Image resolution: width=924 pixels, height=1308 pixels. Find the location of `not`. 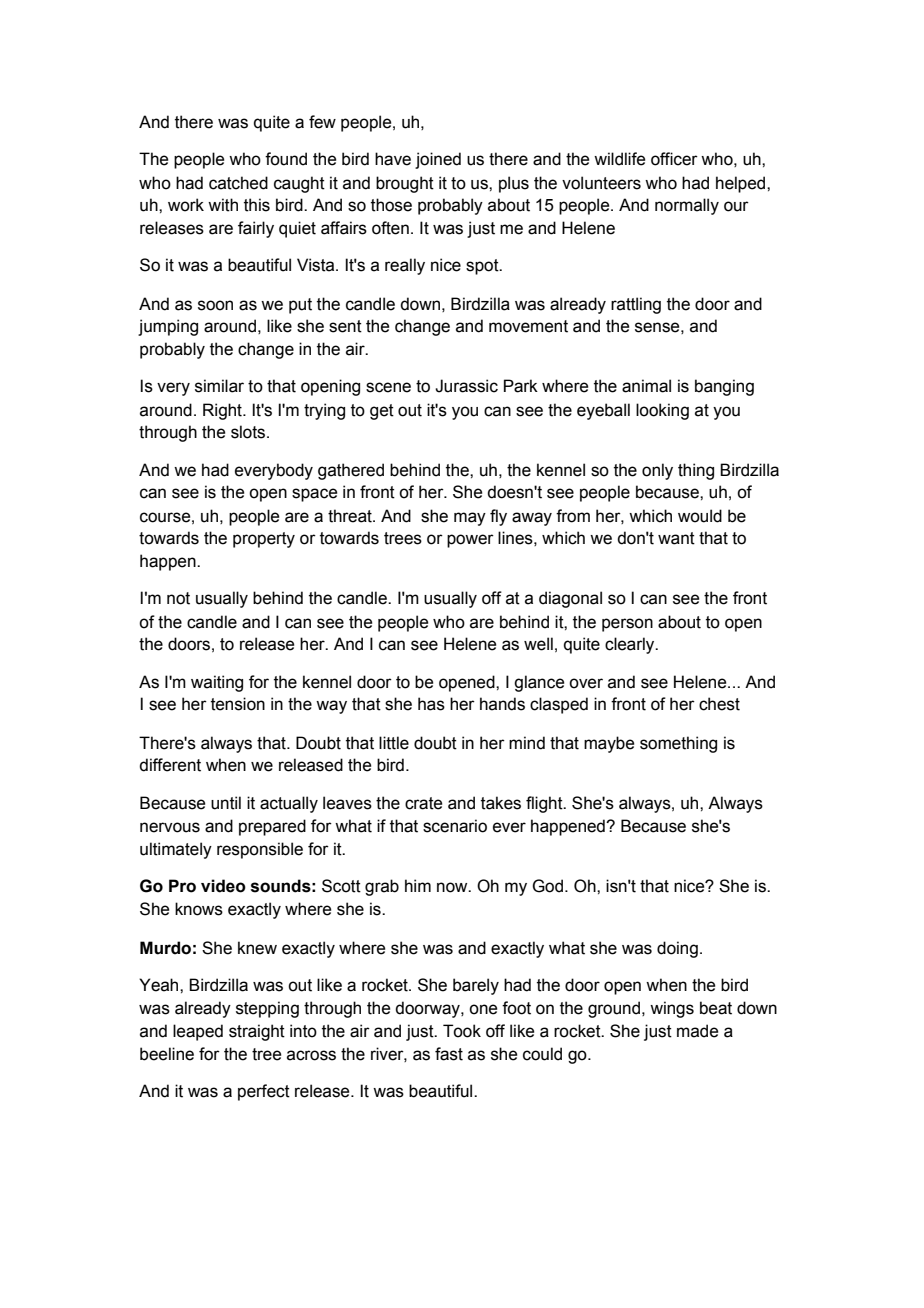

not is located at coordinates (178, 598).
